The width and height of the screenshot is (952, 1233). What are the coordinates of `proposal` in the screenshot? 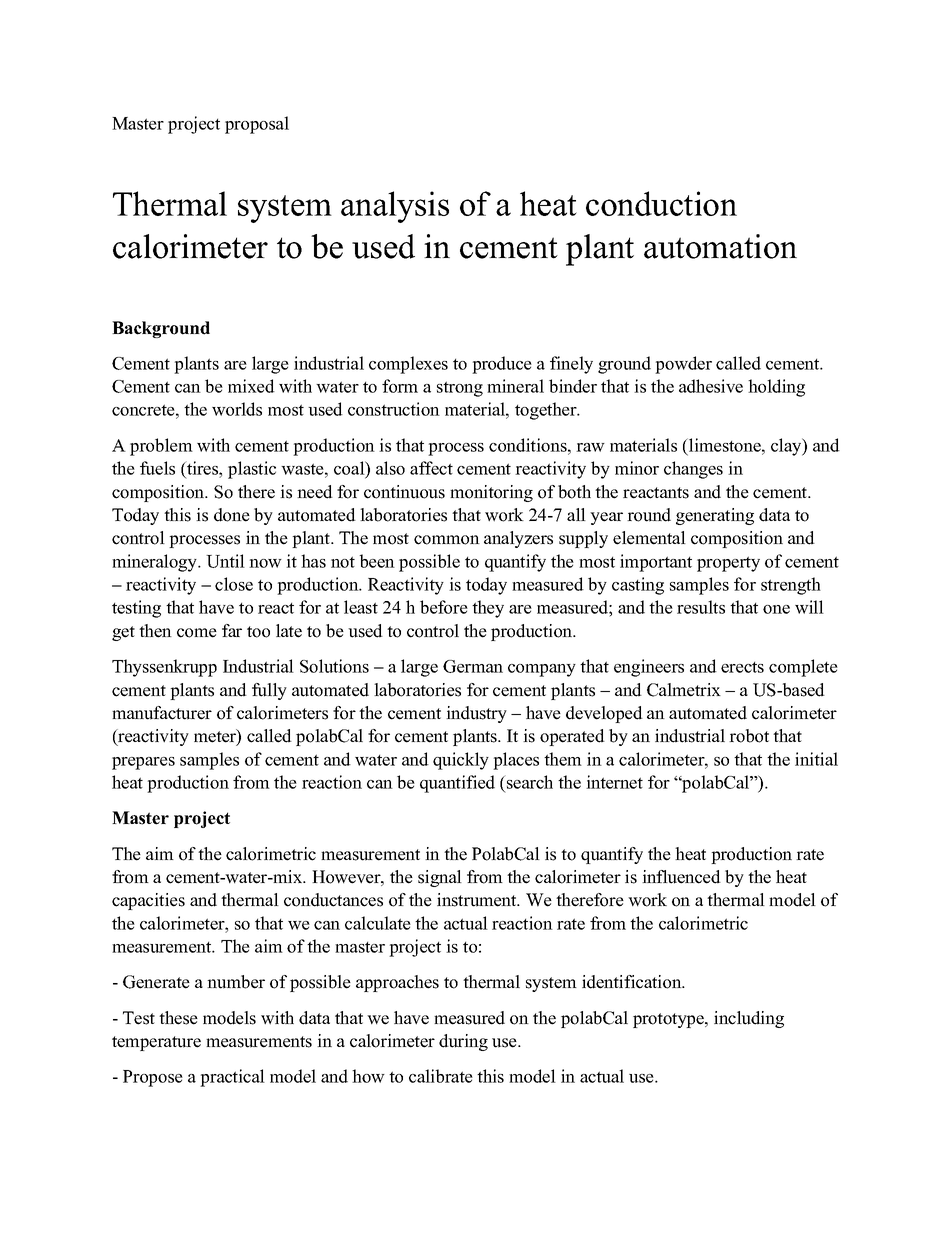 It's located at (257, 125).
